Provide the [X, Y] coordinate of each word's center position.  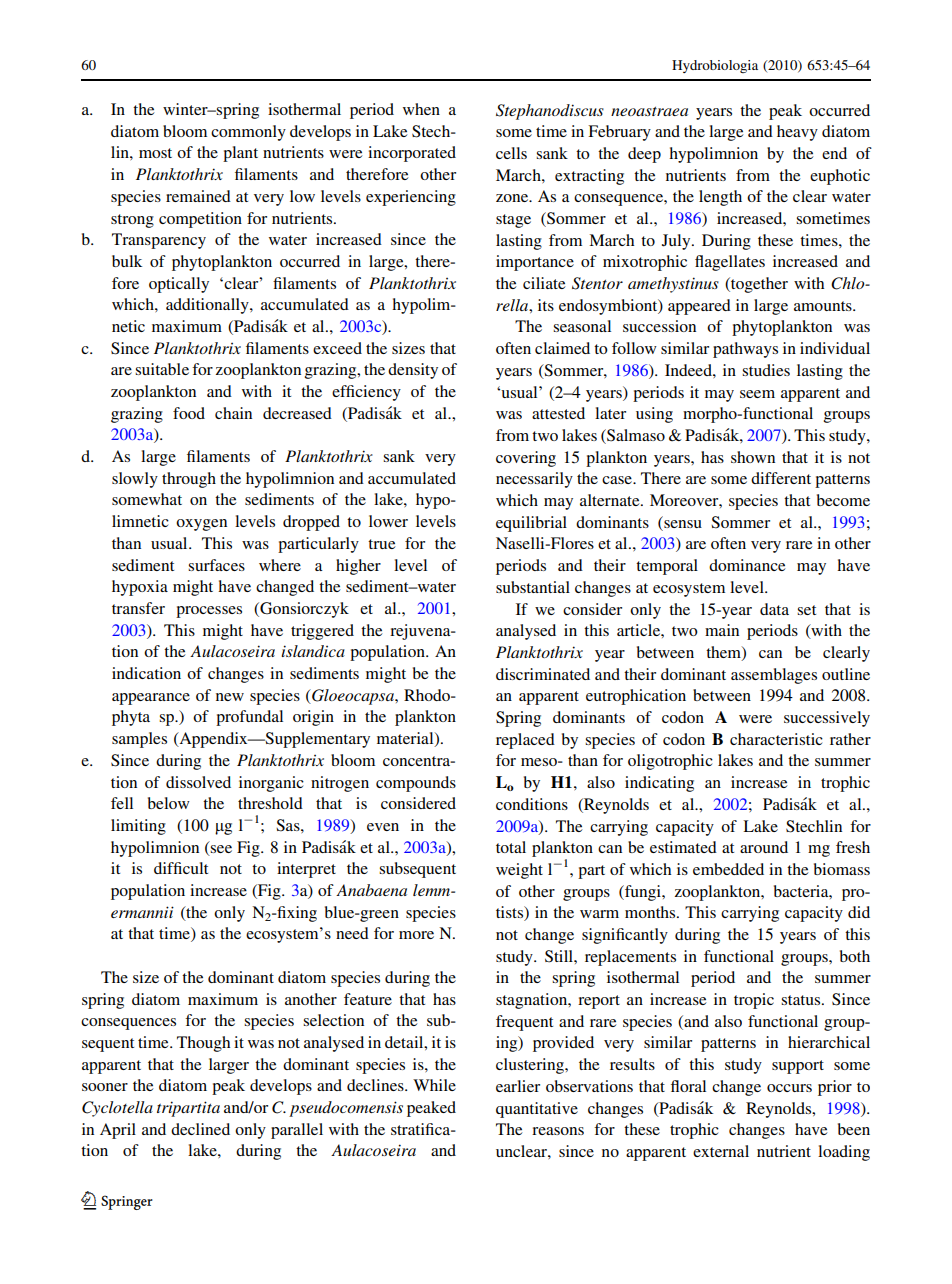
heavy [797, 133]
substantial [533, 587]
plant [240, 154]
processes [209, 612]
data [774, 609]
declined [200, 1129]
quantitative [537, 1110]
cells [511, 153]
